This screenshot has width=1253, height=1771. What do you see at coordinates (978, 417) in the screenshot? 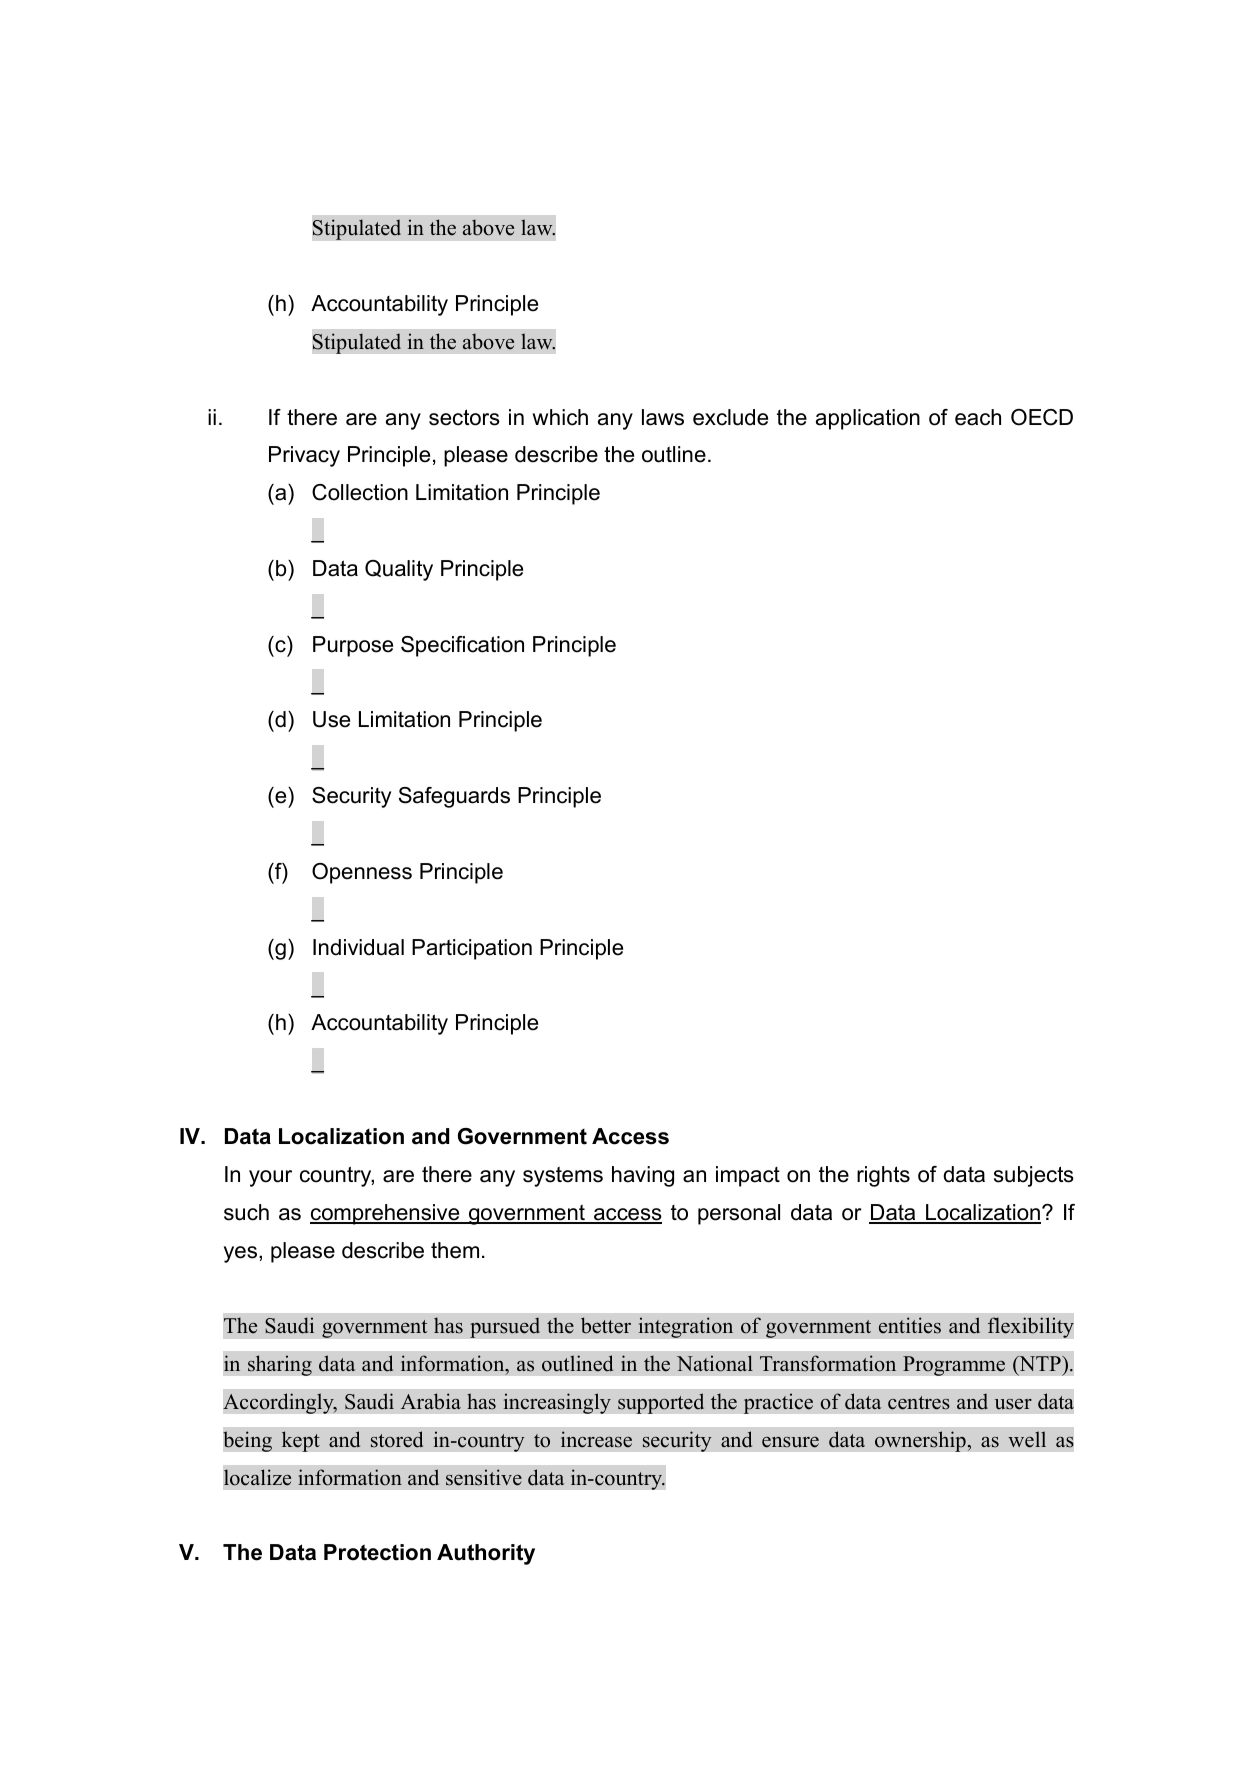
I see `each` at bounding box center [978, 417].
